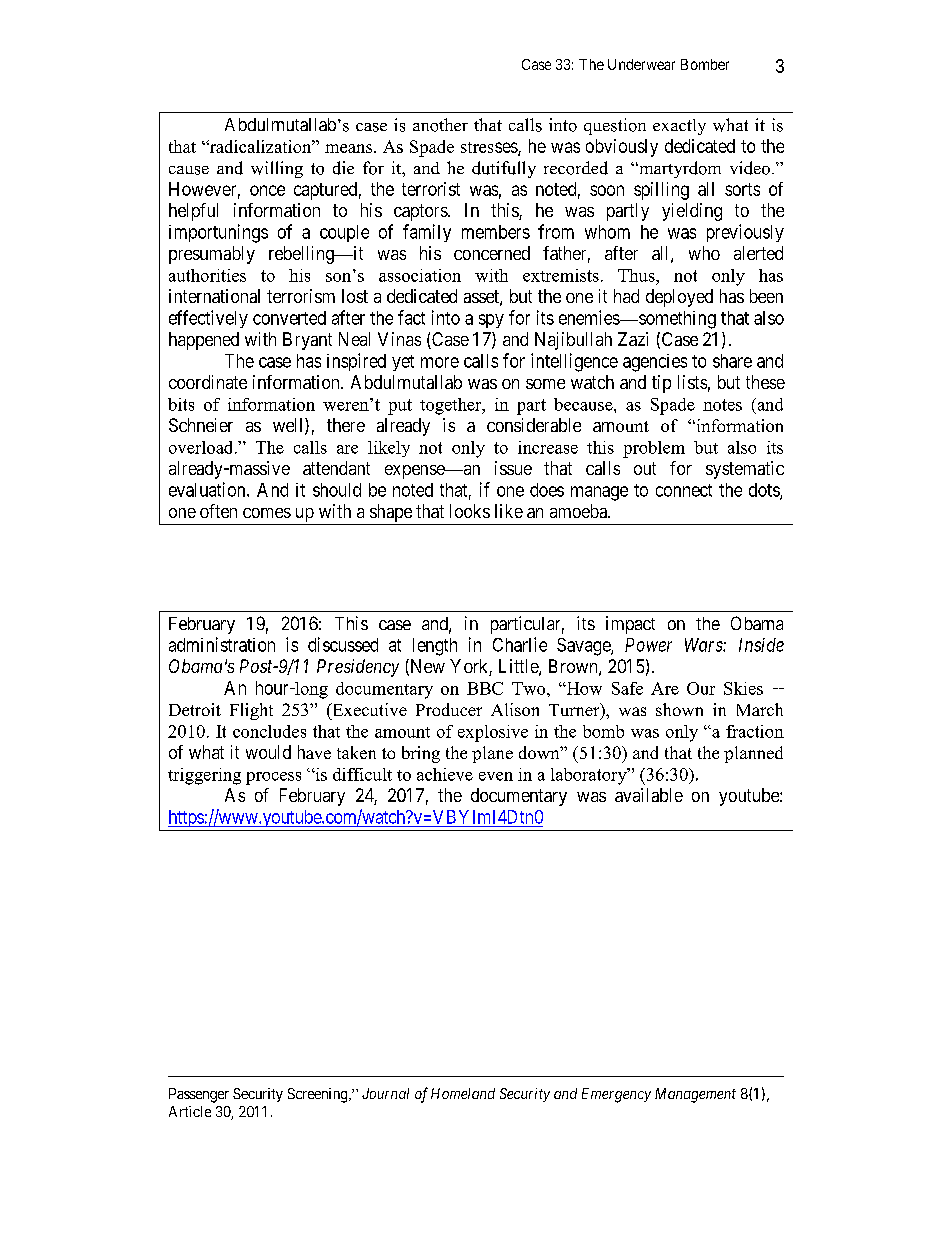 The image size is (952, 1233). I want to click on Passenger, so click(199, 1095).
